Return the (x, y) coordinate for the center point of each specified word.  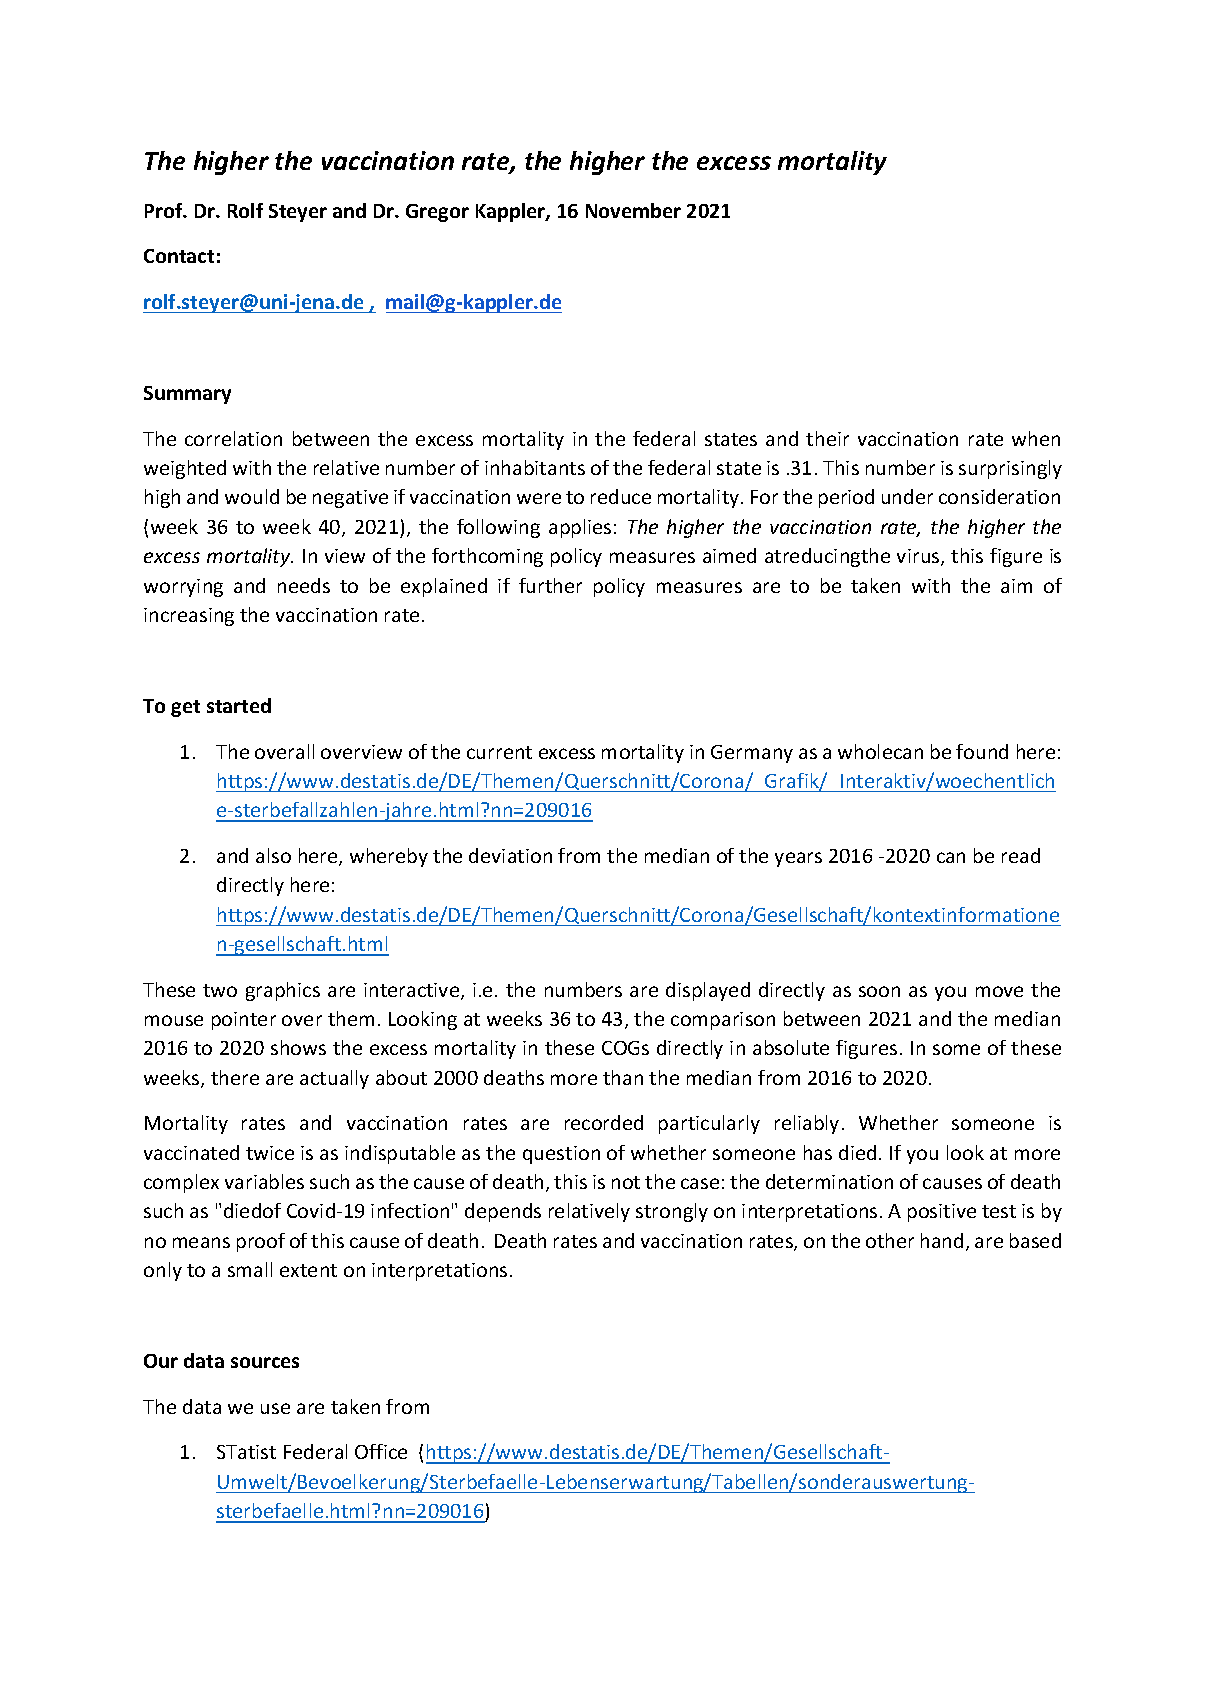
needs (304, 585)
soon (879, 991)
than (623, 1077)
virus (919, 557)
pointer (244, 1021)
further (550, 585)
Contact (179, 256)
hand (942, 1240)
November (633, 210)
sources (265, 1362)
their (827, 438)
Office (381, 1451)
